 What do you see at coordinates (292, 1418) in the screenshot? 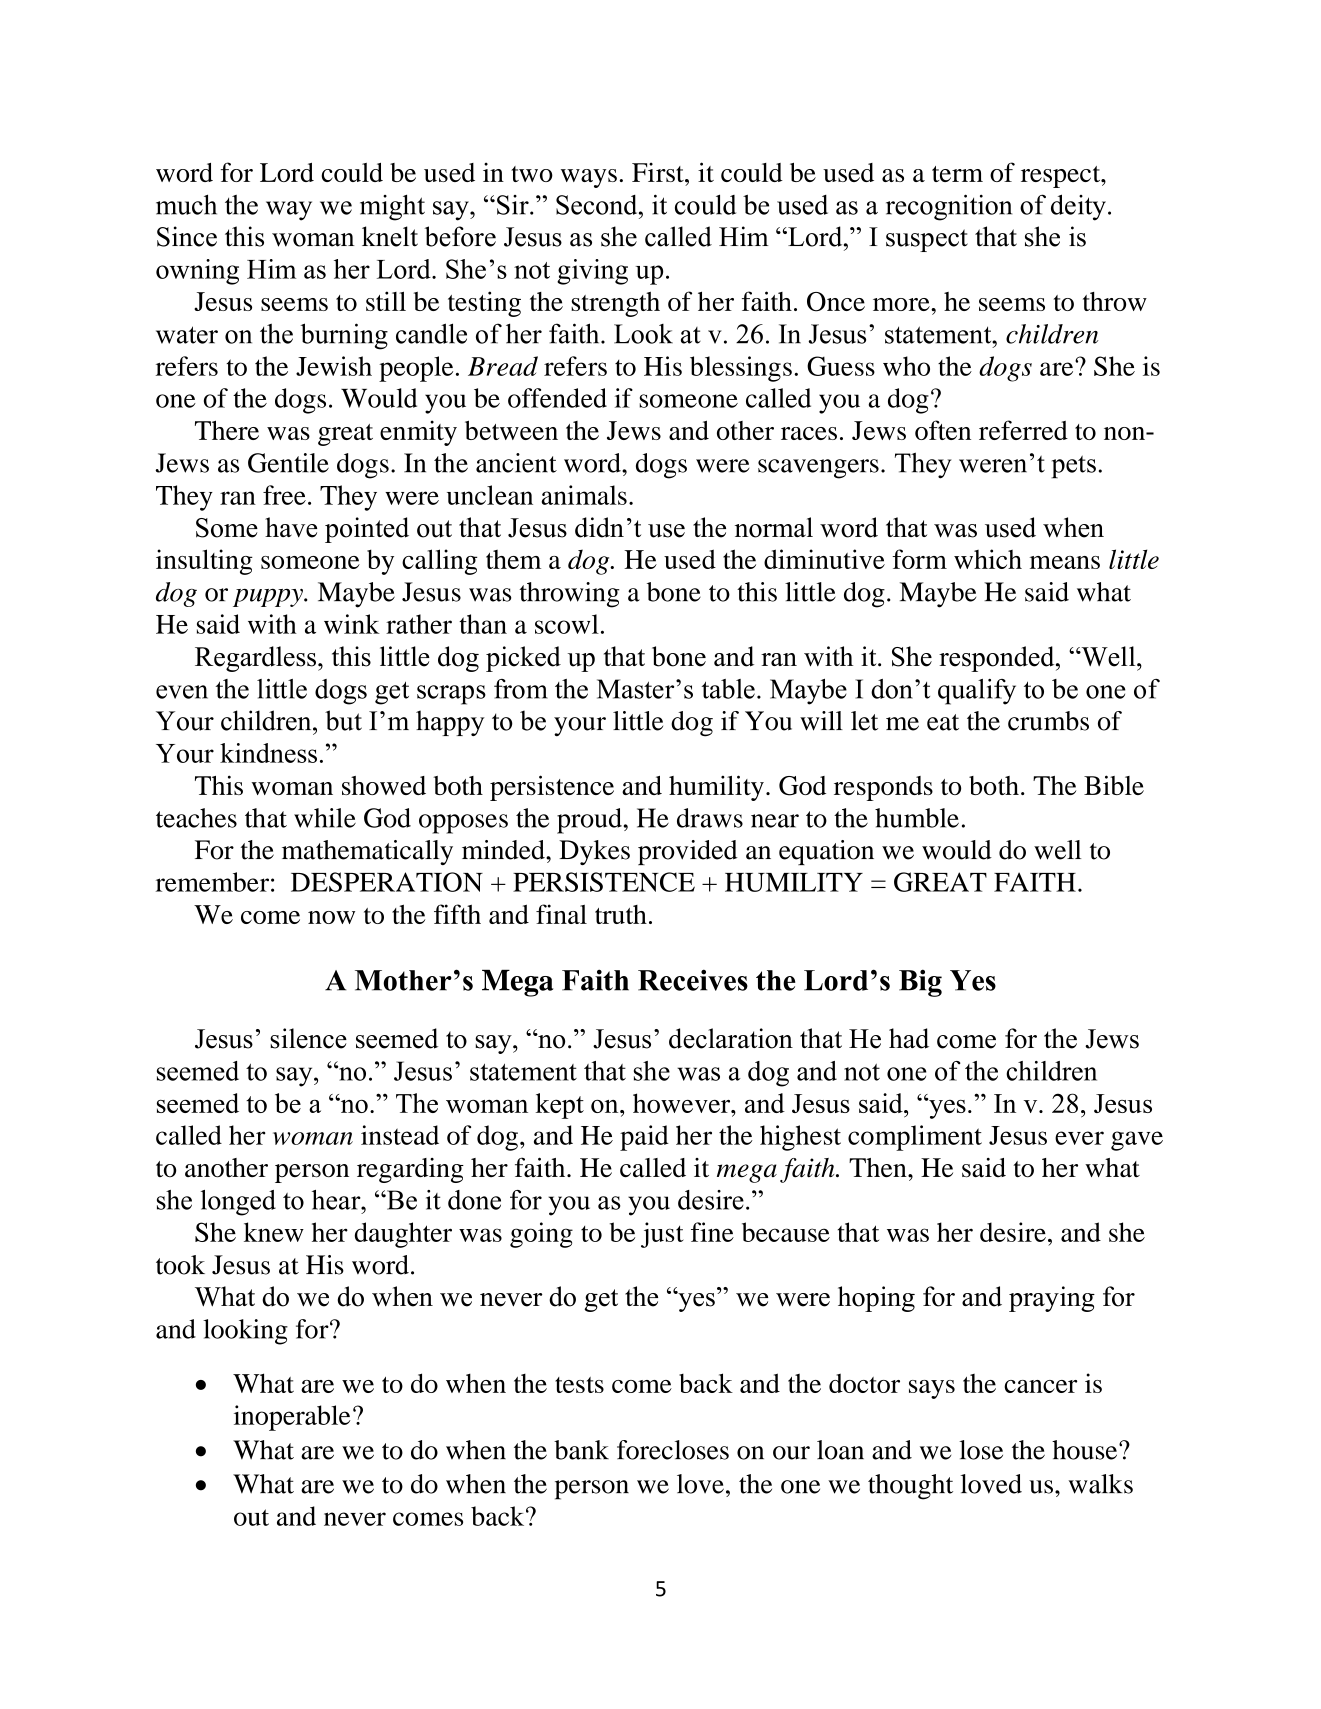
I see `inoperable` at bounding box center [292, 1418].
